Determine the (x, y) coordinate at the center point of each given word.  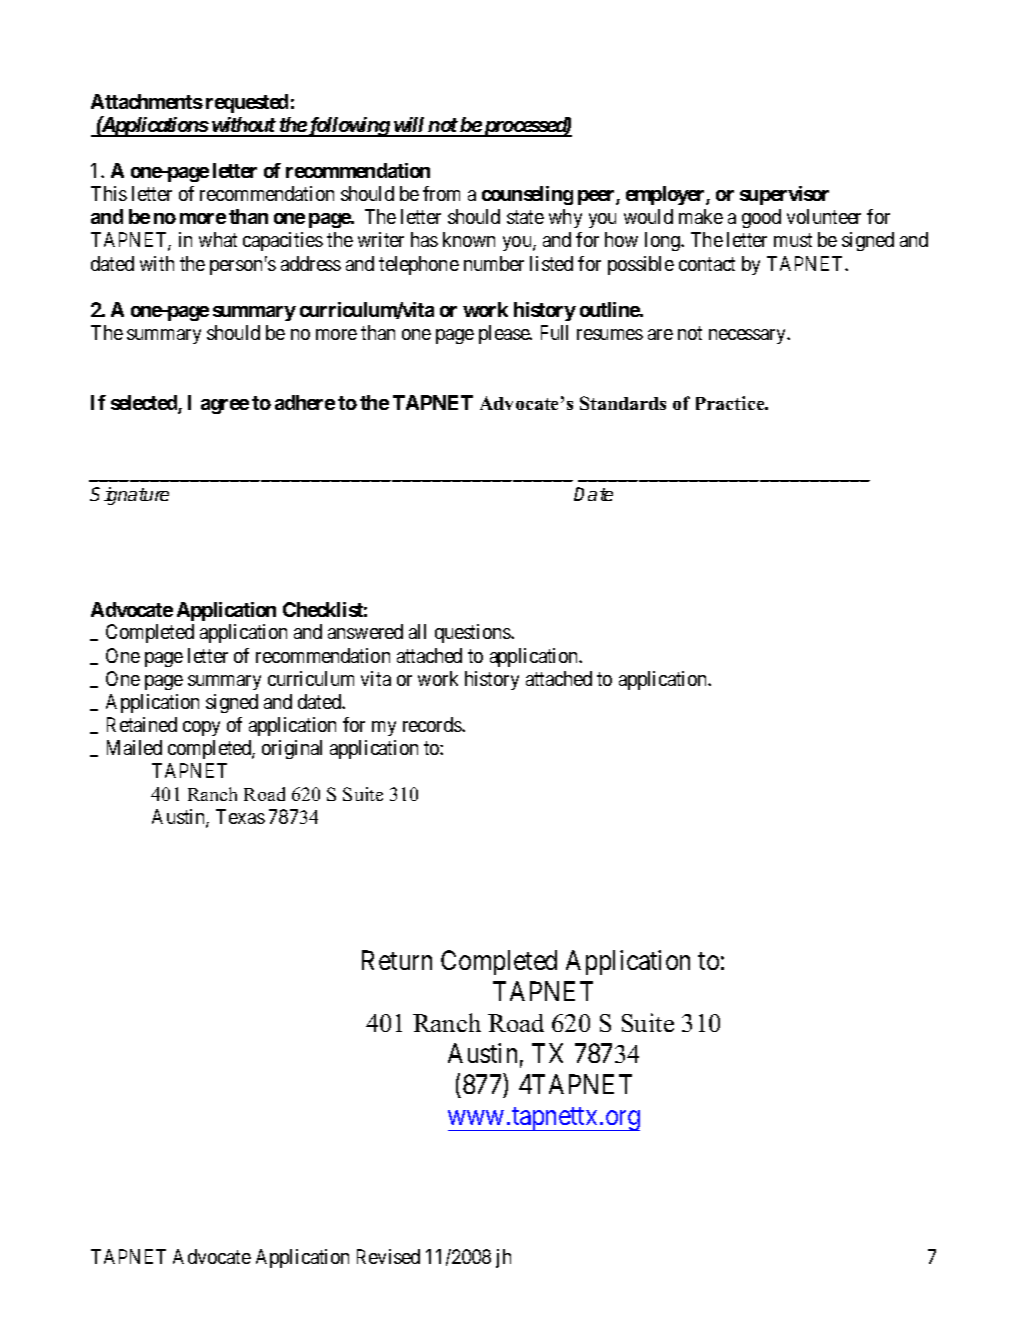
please (505, 334)
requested (247, 103)
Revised (388, 1256)
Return (397, 960)
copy (201, 728)
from (441, 193)
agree (225, 406)
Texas (240, 816)
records (433, 724)
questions (473, 633)
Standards (623, 403)
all (417, 631)
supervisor (784, 195)
